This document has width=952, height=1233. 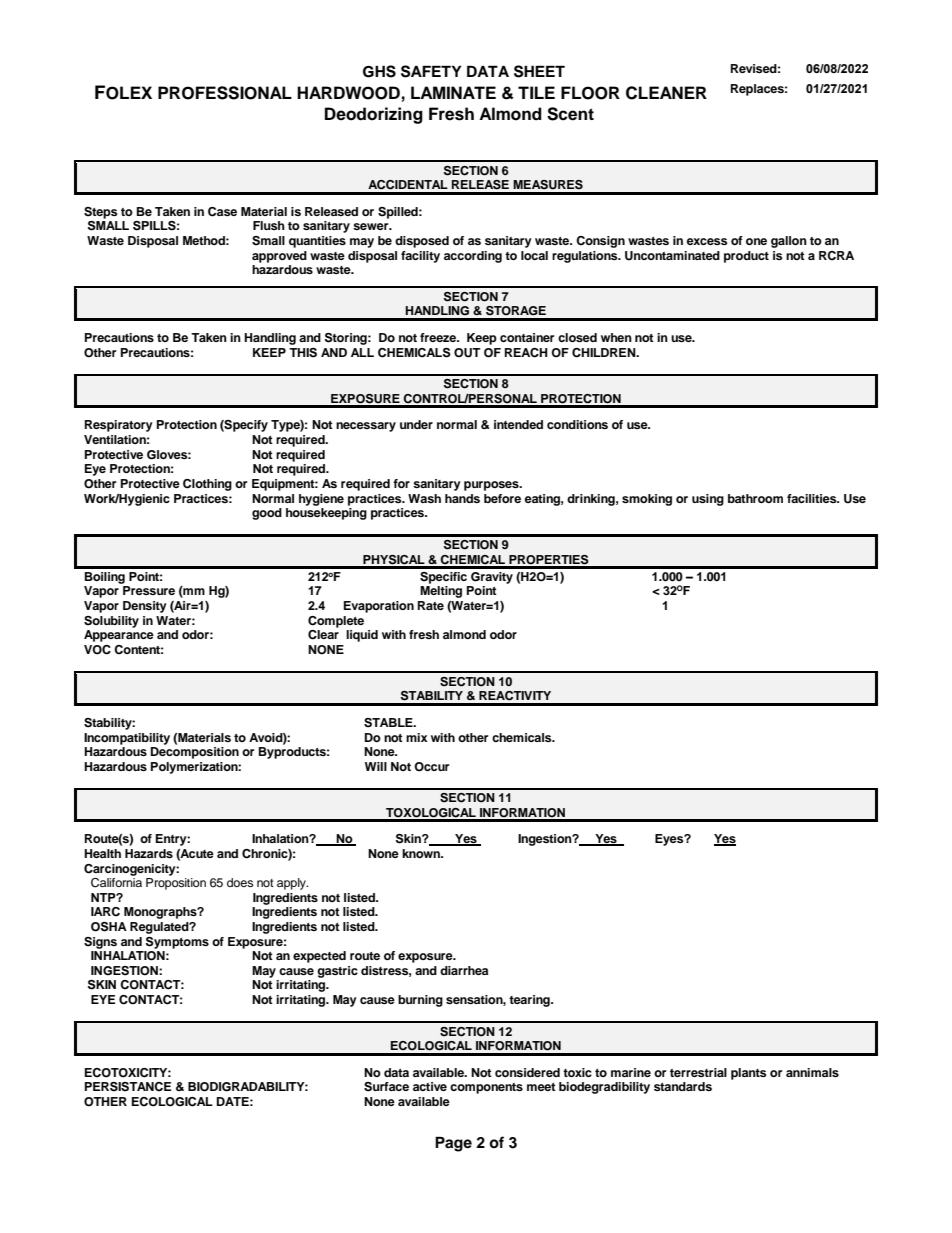 I want to click on CLEANER, so click(x=666, y=93).
